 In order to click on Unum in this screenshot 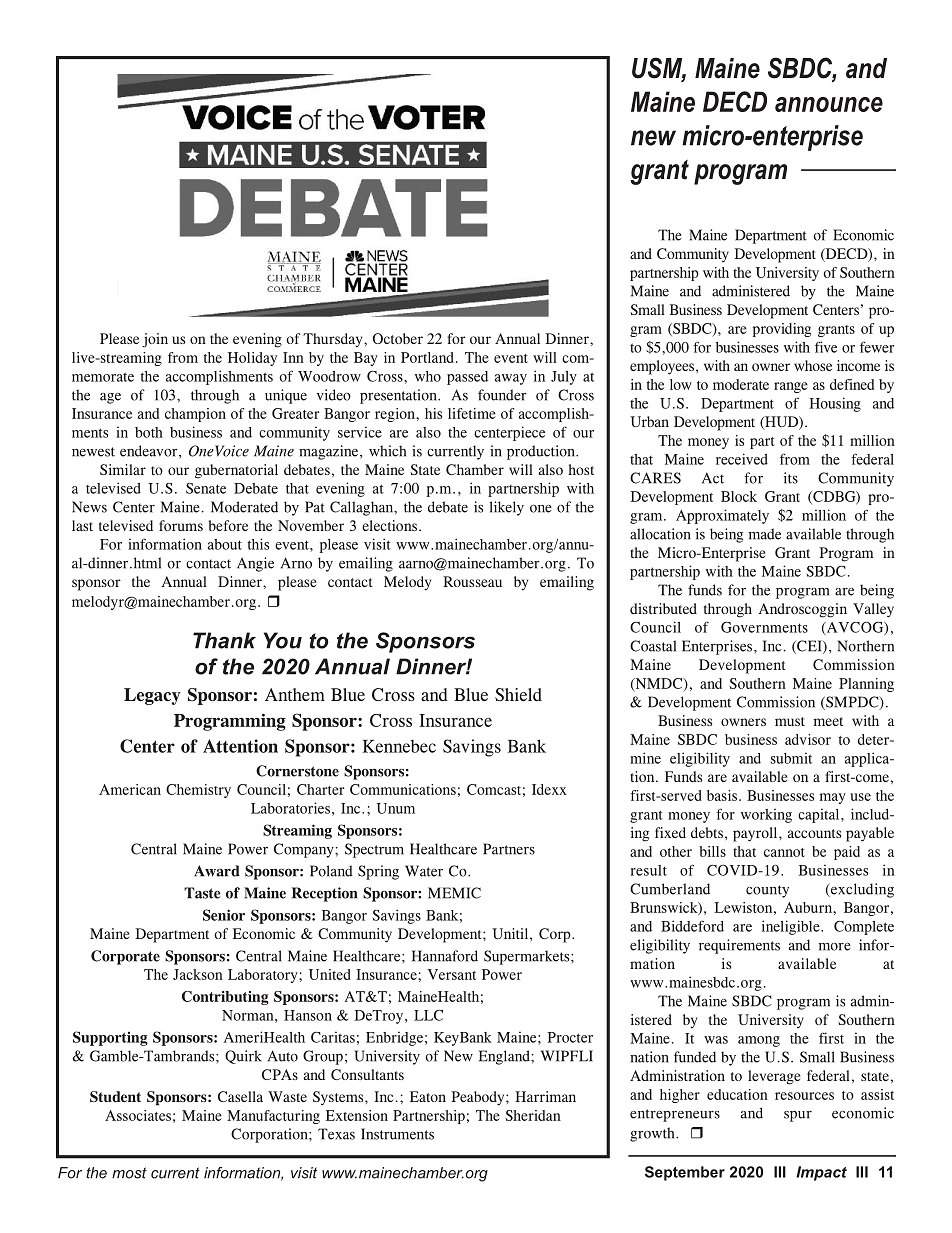, I will do `click(396, 808)`.
